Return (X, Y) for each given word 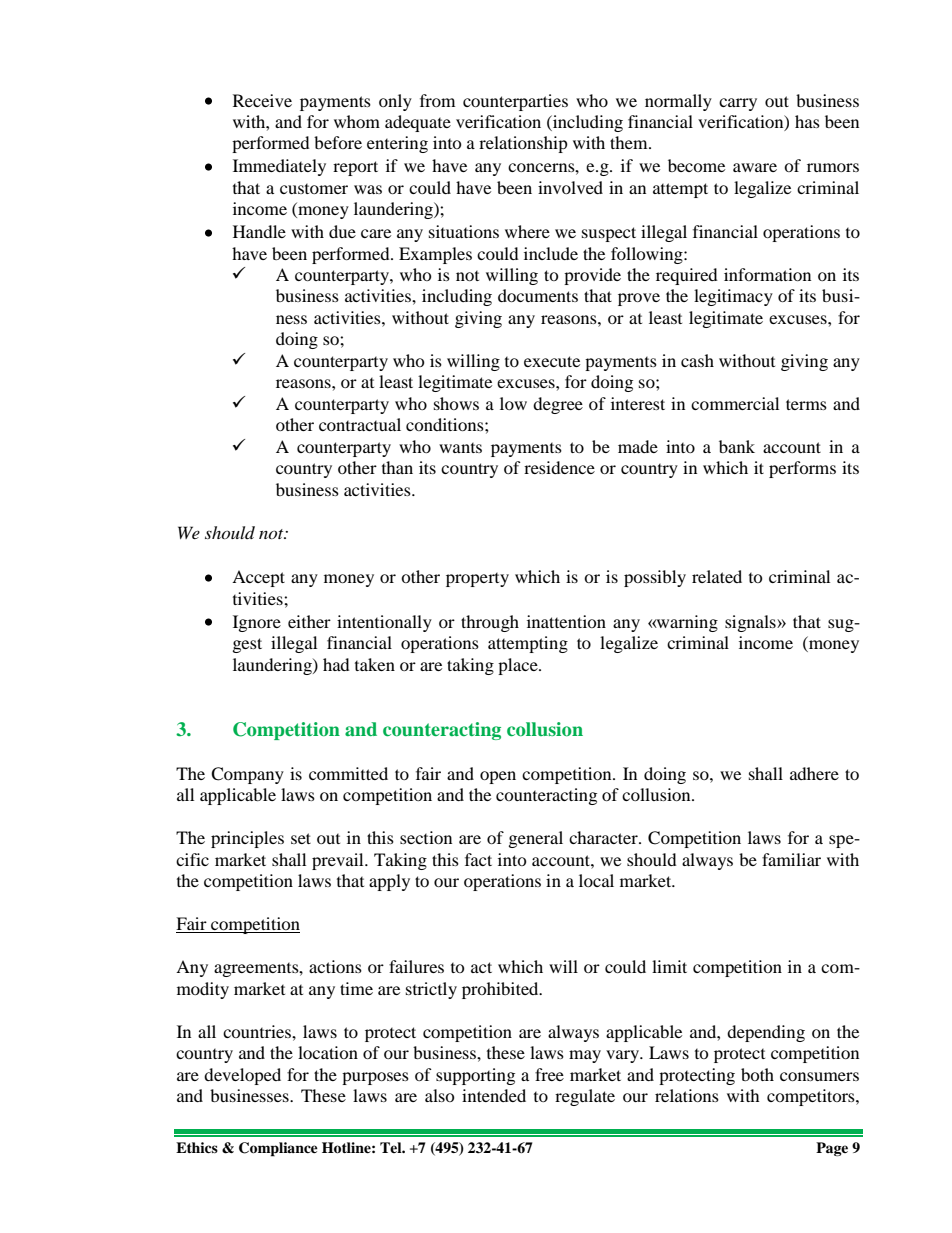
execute (552, 361)
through (490, 623)
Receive (262, 100)
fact (478, 859)
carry (738, 104)
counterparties (515, 102)
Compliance (278, 1149)
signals (751, 623)
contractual (360, 424)
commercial (735, 403)
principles (247, 839)
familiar (791, 859)
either (309, 621)
